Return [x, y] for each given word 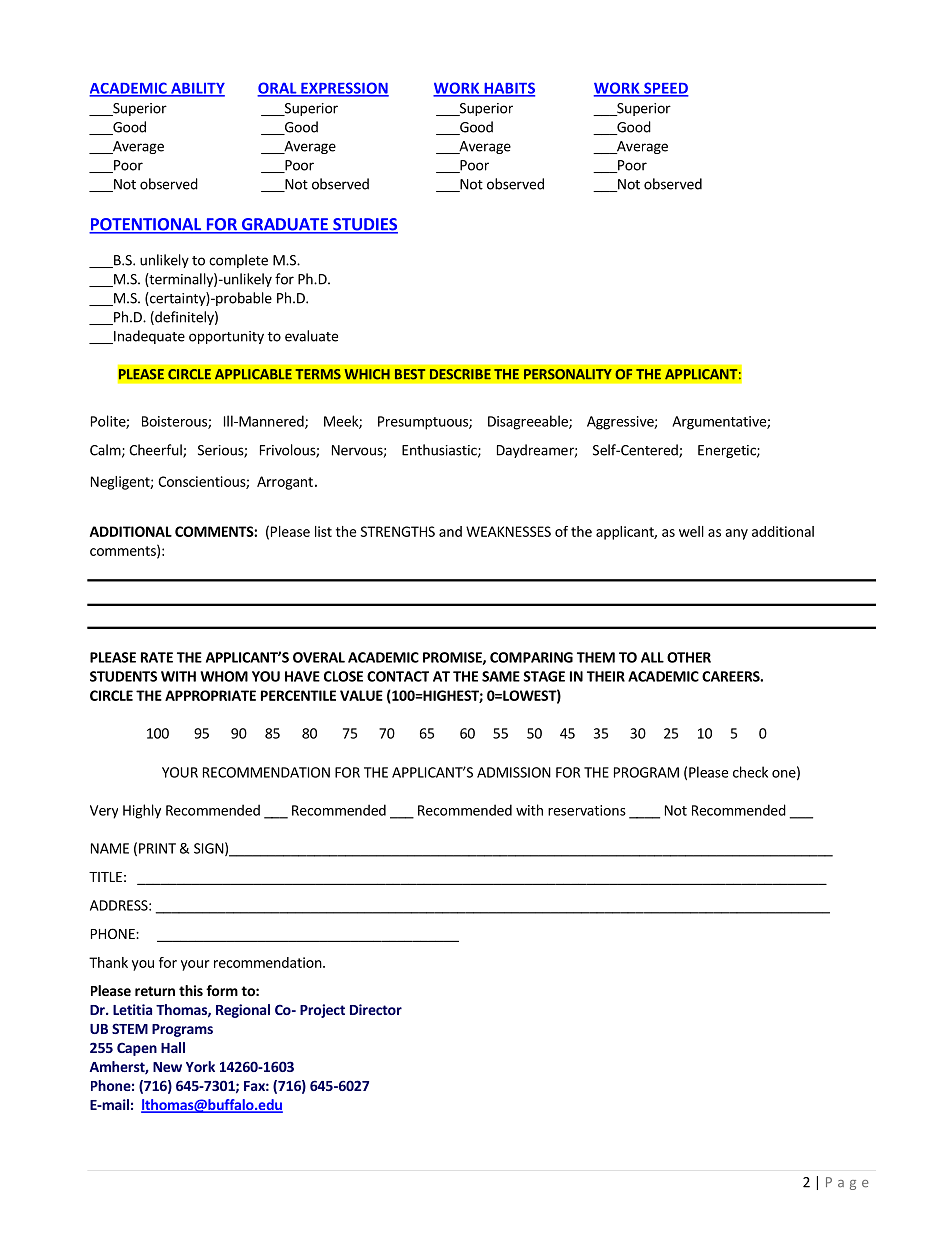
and [450, 531]
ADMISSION [514, 772]
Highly [142, 811]
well [691, 531]
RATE [157, 657]
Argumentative [720, 423]
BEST [410, 374]
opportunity [226, 337]
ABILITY [197, 89]
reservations [587, 810]
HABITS [508, 89]
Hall [173, 1047]
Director [376, 1009]
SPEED [665, 89]
